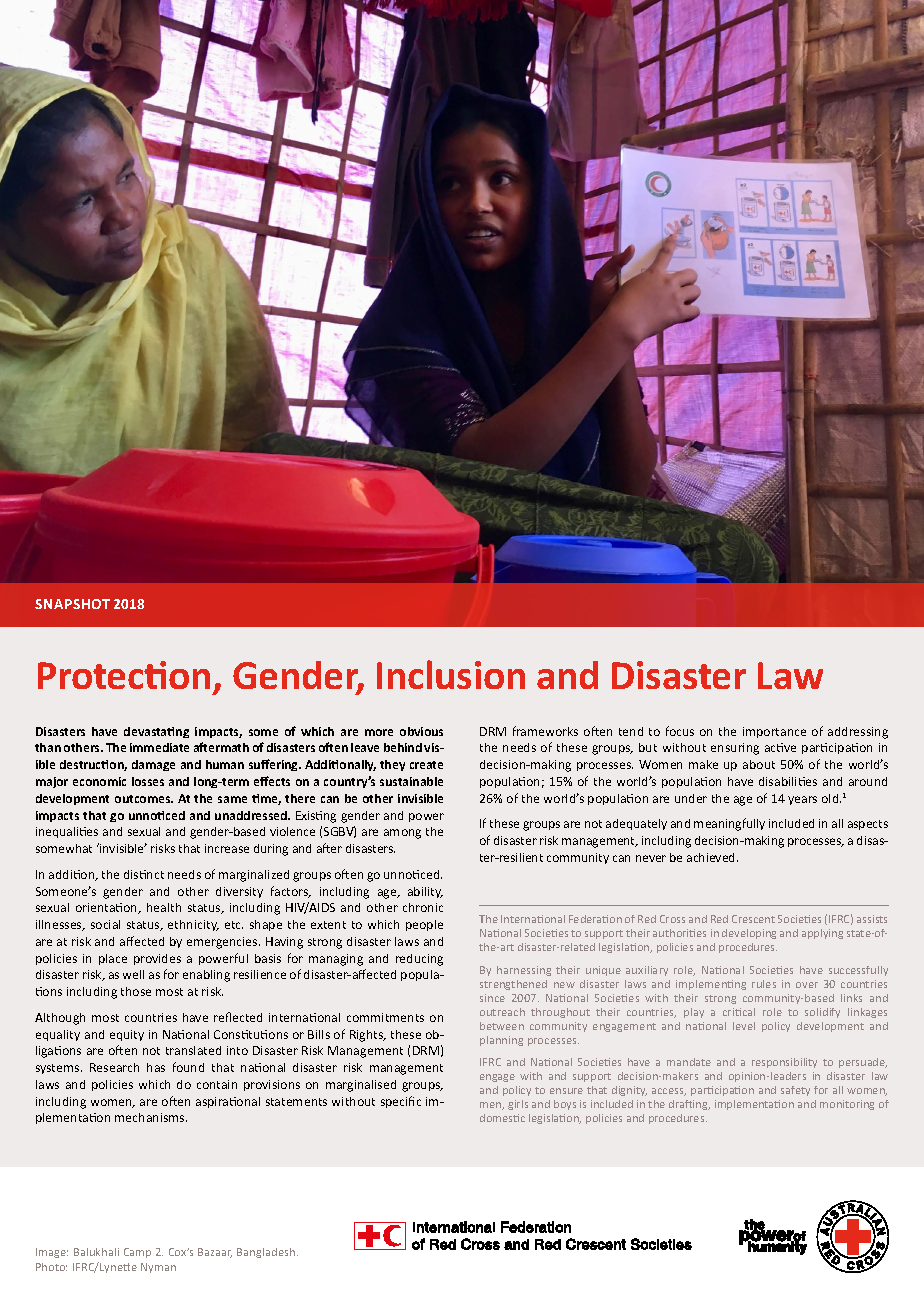 The width and height of the image is (924, 1308). What do you see at coordinates (137, 1253) in the image?
I see `Camp` at bounding box center [137, 1253].
